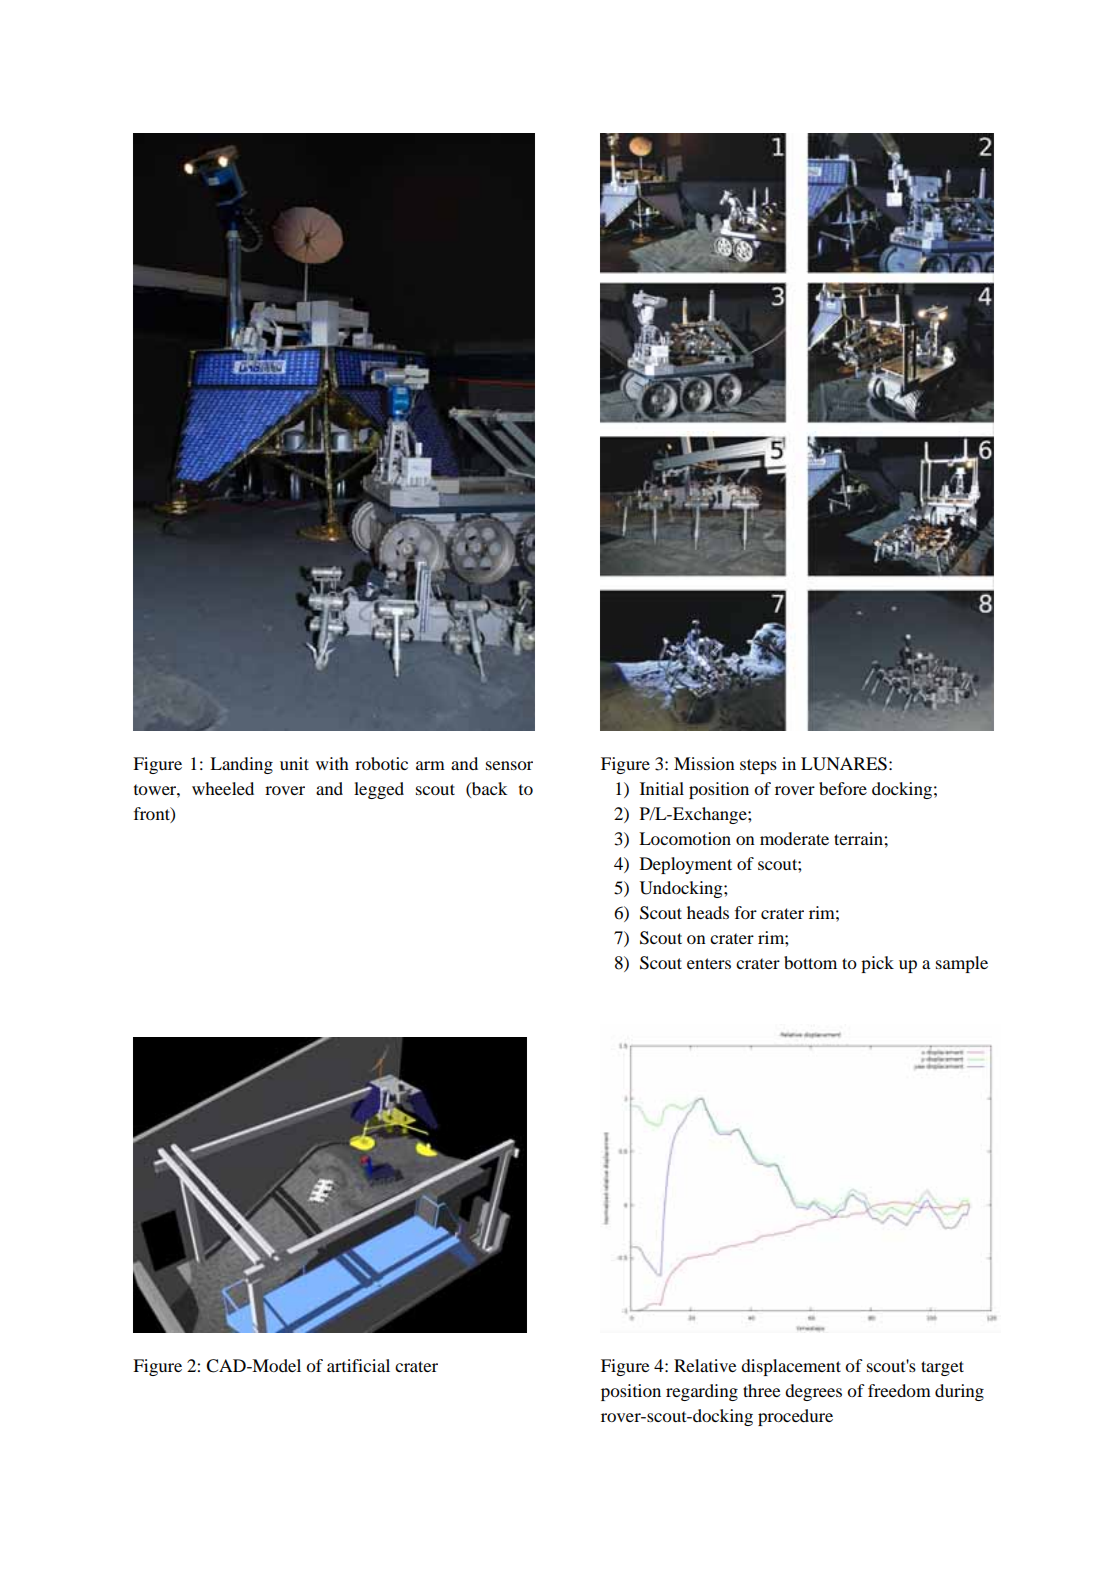  I want to click on unit, so click(294, 763).
